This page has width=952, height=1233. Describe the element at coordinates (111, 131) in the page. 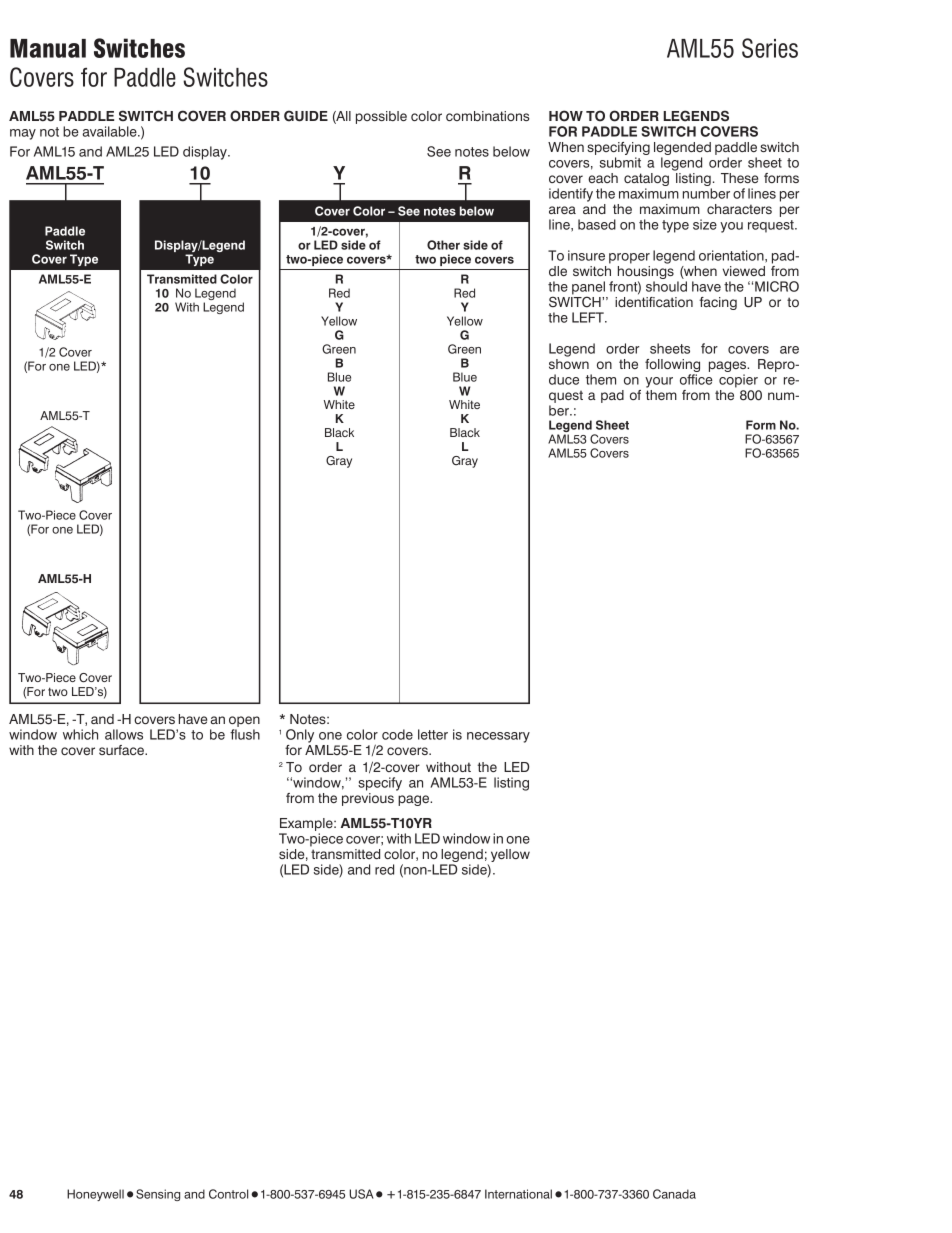

I see `available` at that location.
